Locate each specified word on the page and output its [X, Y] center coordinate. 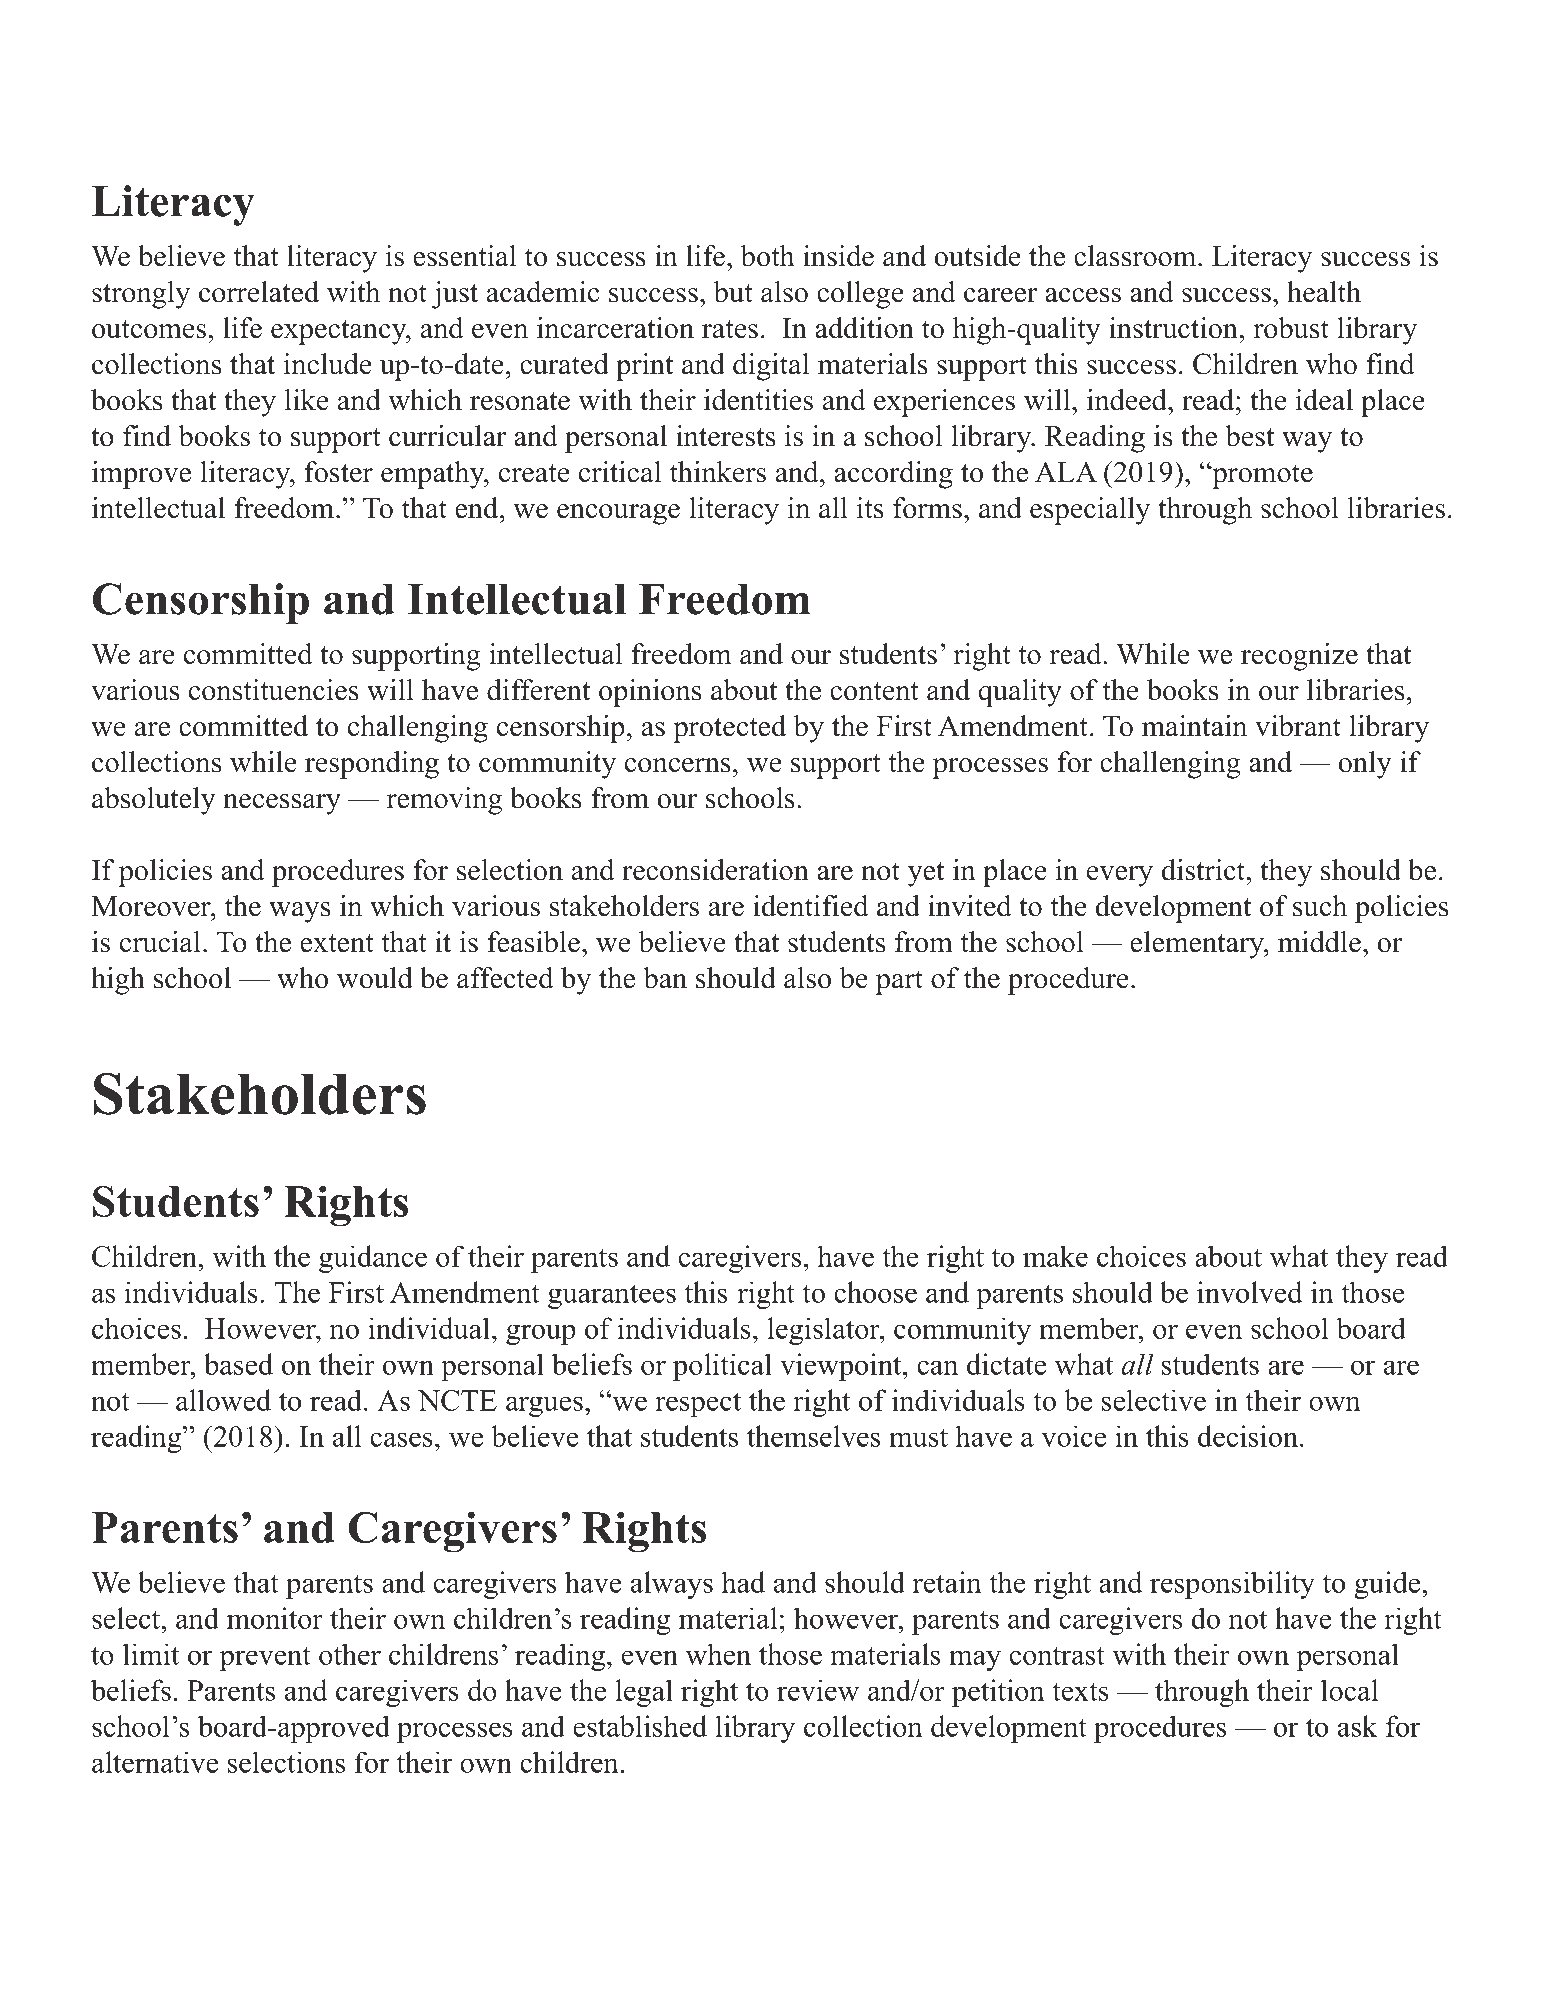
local [1349, 1690]
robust [1291, 328]
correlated [259, 292]
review [818, 1690]
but [733, 292]
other [350, 1654]
